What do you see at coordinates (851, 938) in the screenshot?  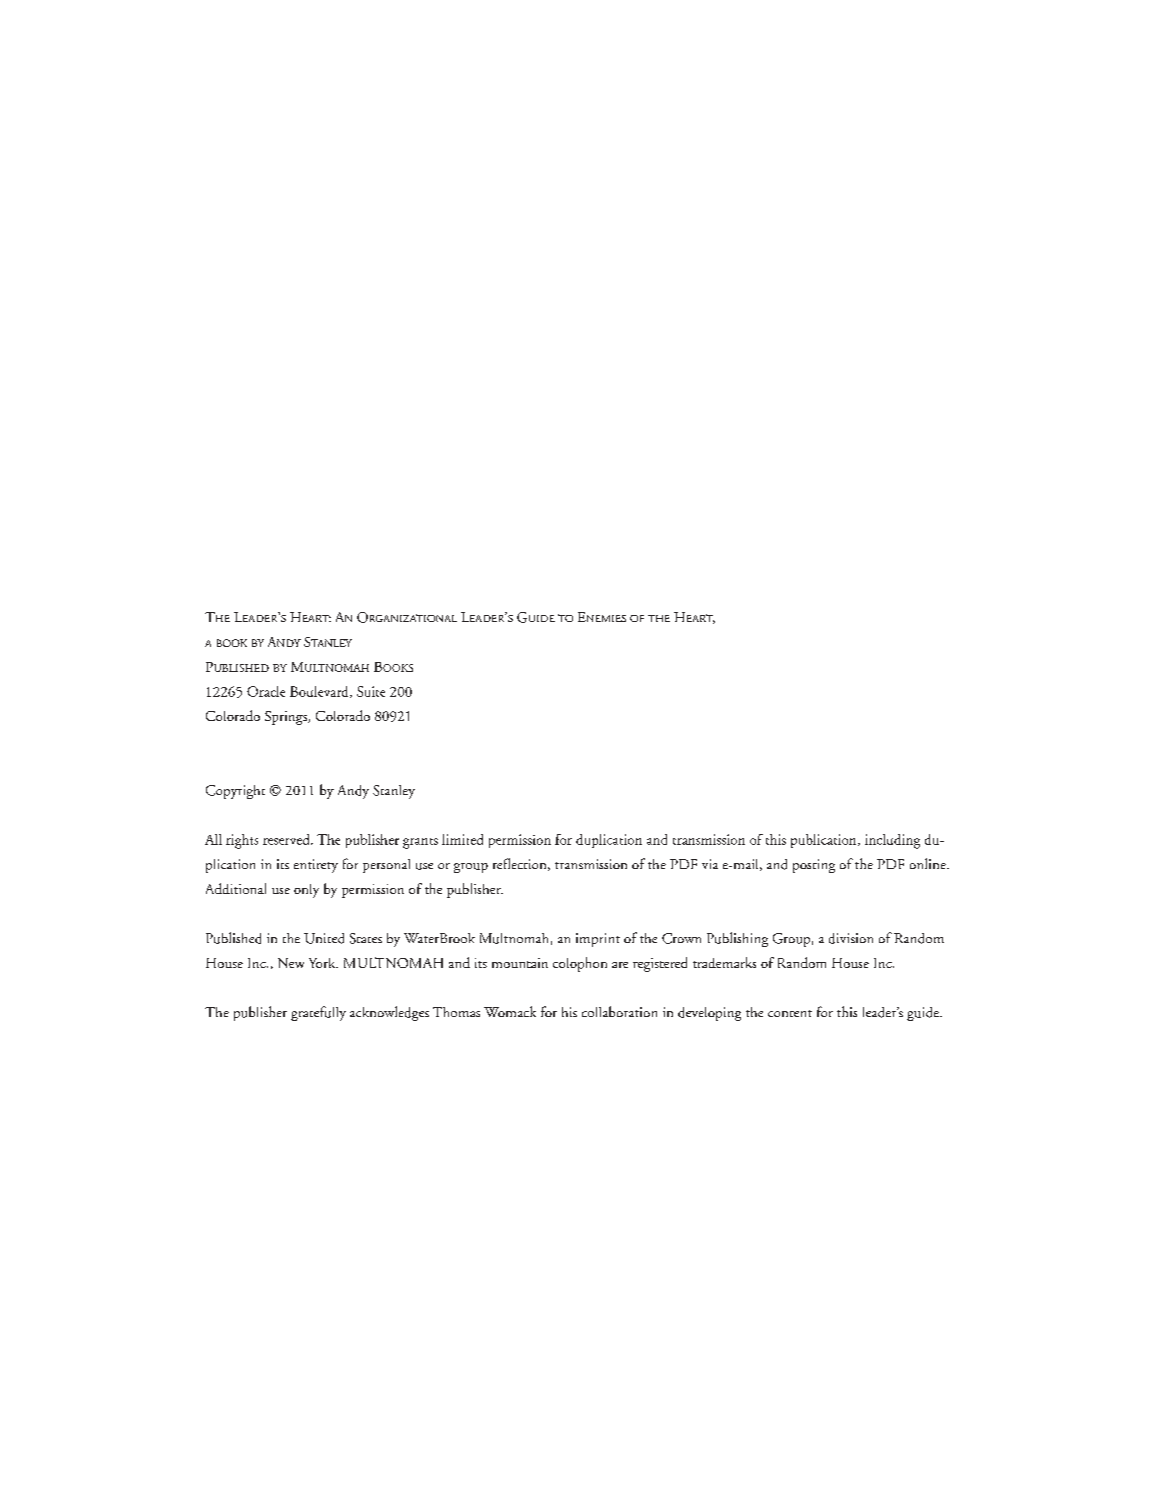 I see `division` at bounding box center [851, 938].
